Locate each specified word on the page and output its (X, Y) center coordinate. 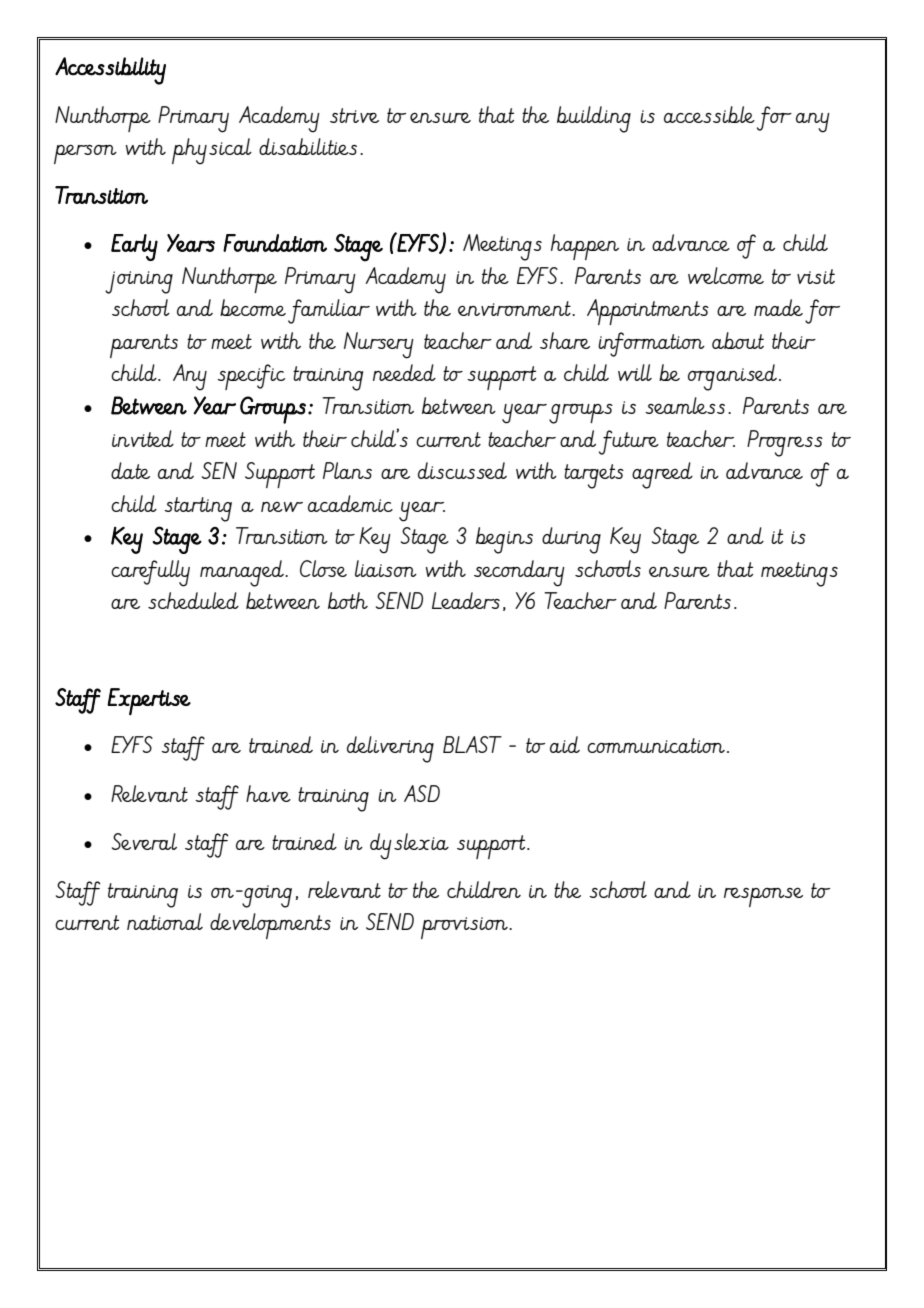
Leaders (466, 600)
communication (656, 745)
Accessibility (110, 71)
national (165, 921)
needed (404, 372)
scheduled (193, 600)
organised (732, 377)
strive (354, 115)
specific (251, 377)
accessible (709, 114)
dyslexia (409, 846)
